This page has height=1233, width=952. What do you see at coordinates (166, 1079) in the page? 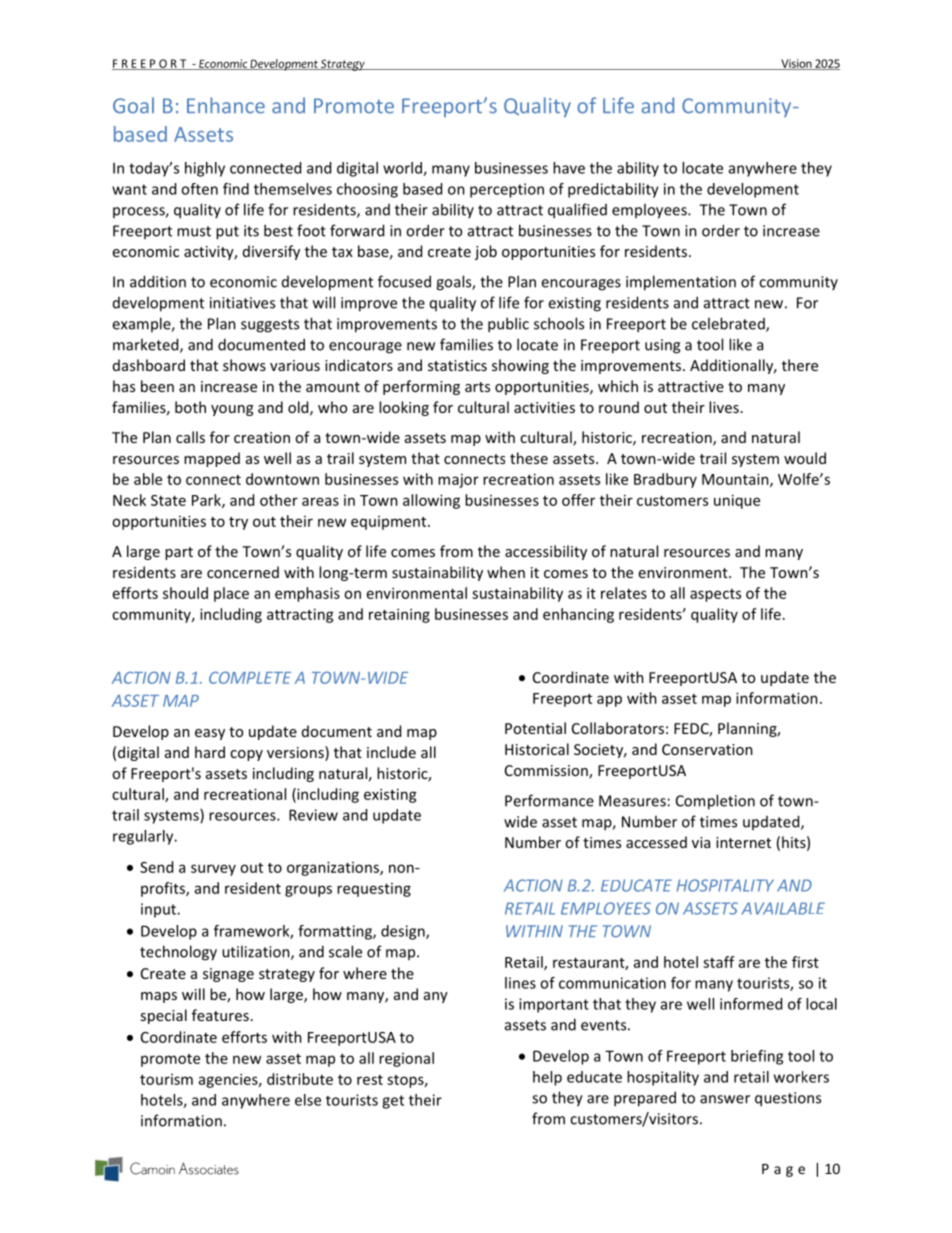
I see `tourism` at bounding box center [166, 1079].
